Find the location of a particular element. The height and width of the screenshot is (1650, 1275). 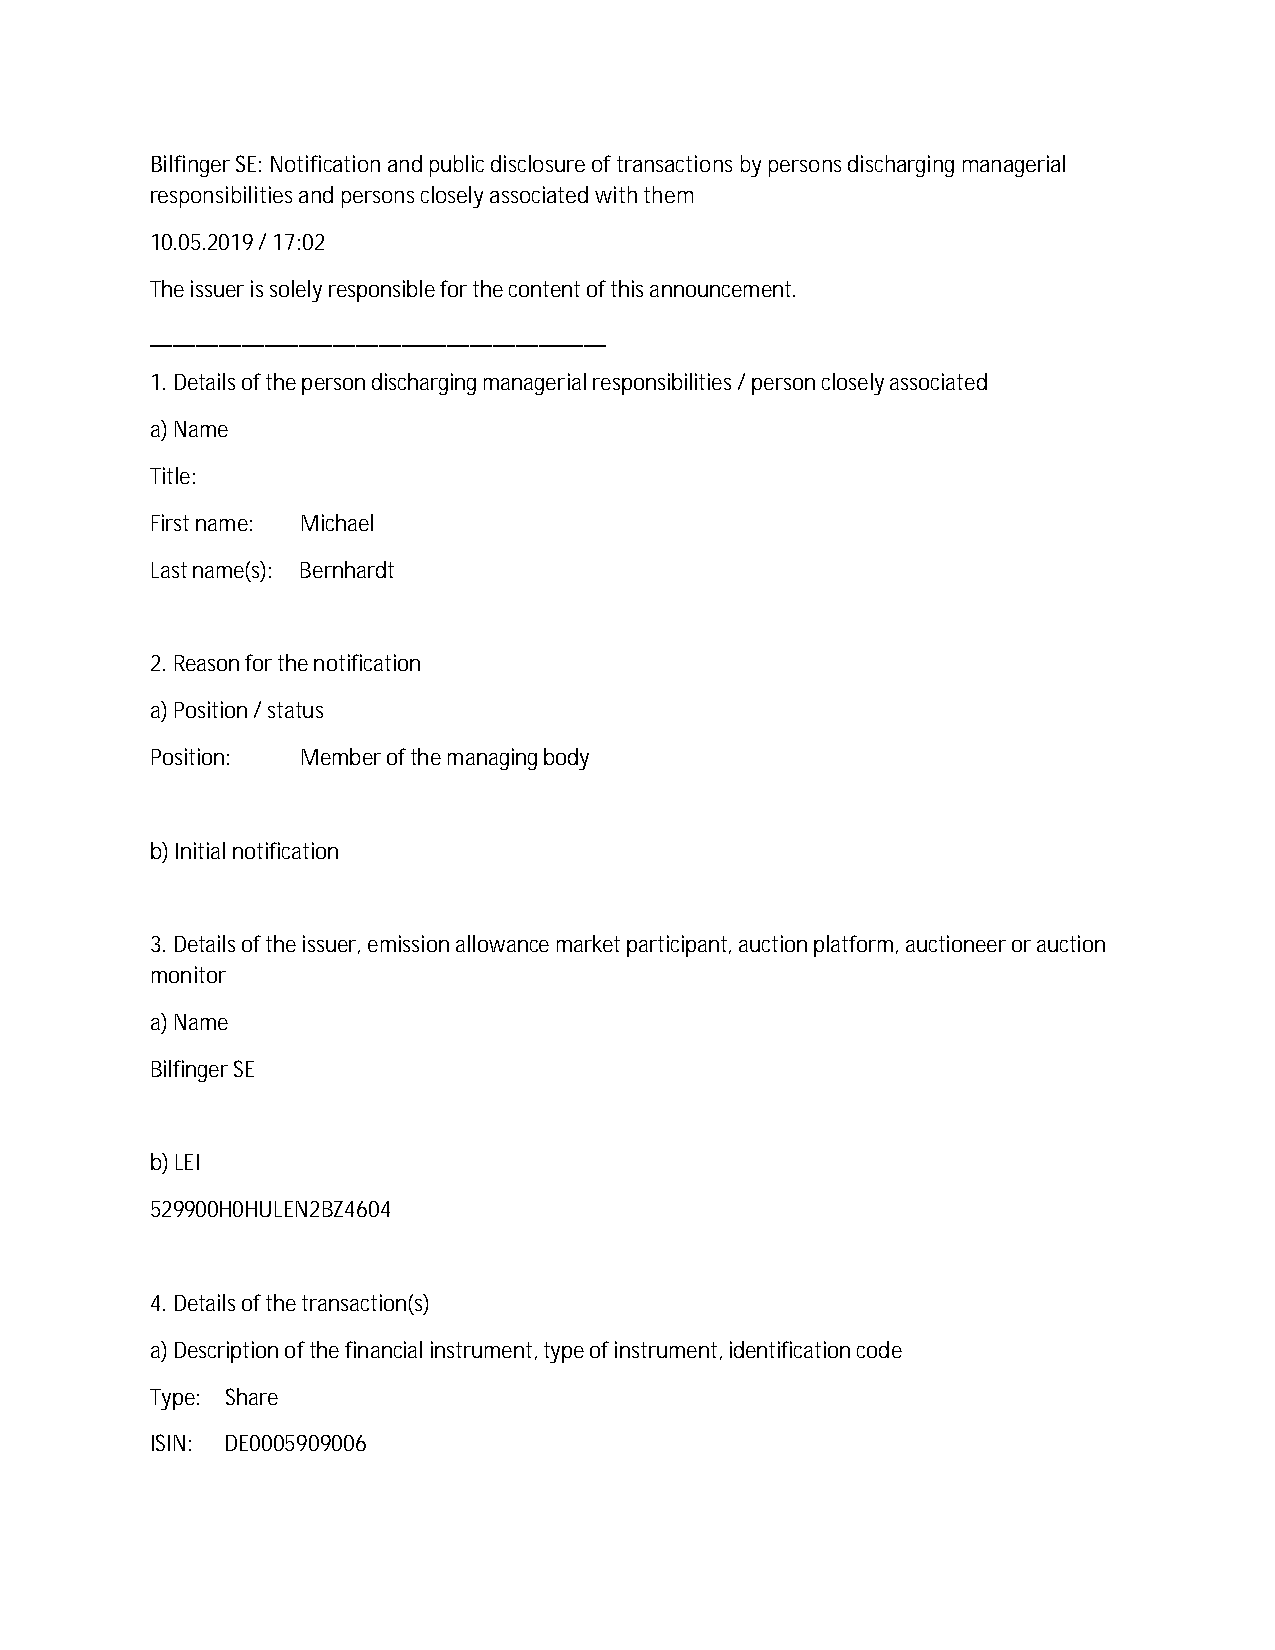

Share is located at coordinates (252, 1396).
